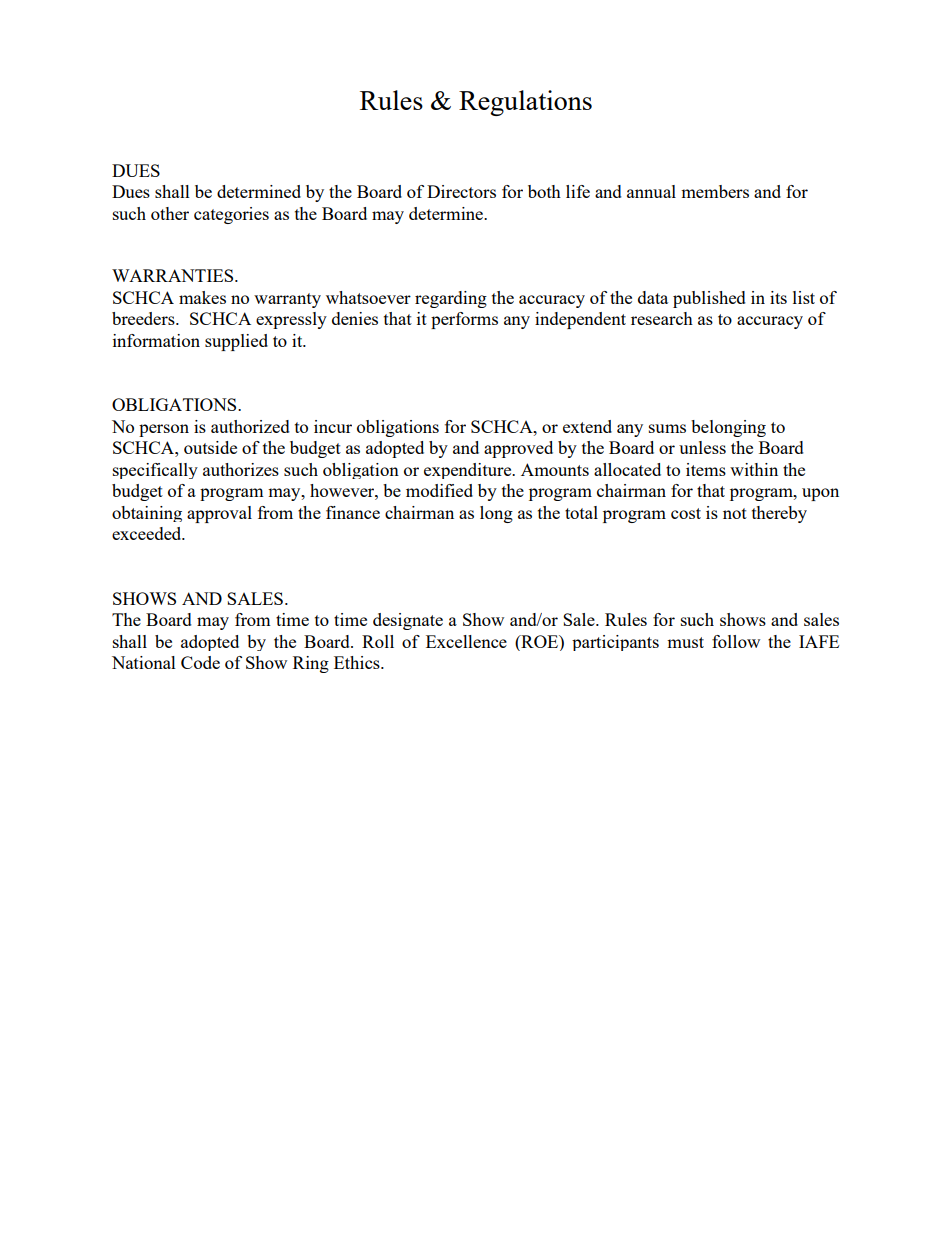 The image size is (952, 1233). Describe the element at coordinates (736, 641) in the screenshot. I see `follow` at that location.
